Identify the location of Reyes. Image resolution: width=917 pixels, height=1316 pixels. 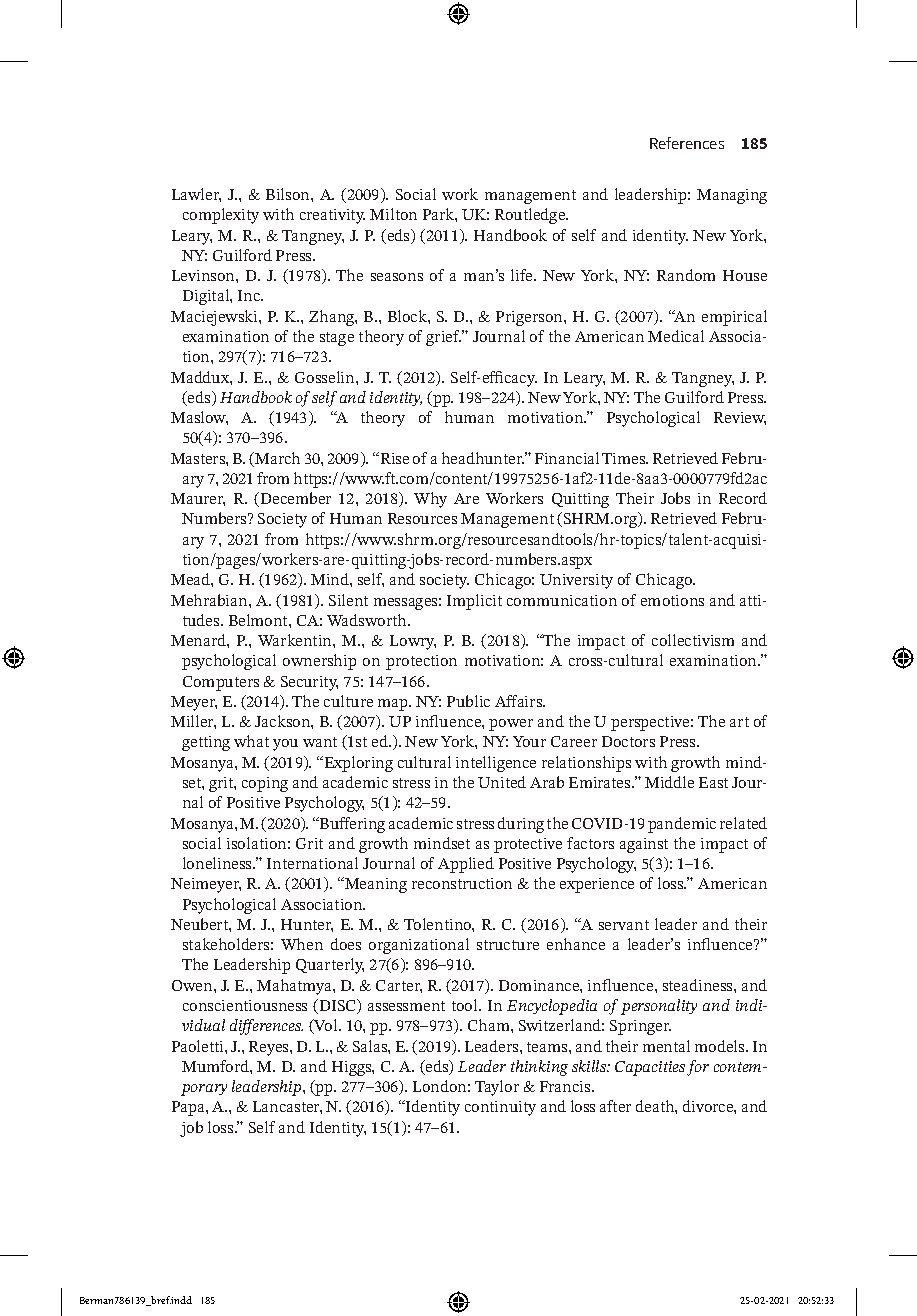
(270, 1048).
